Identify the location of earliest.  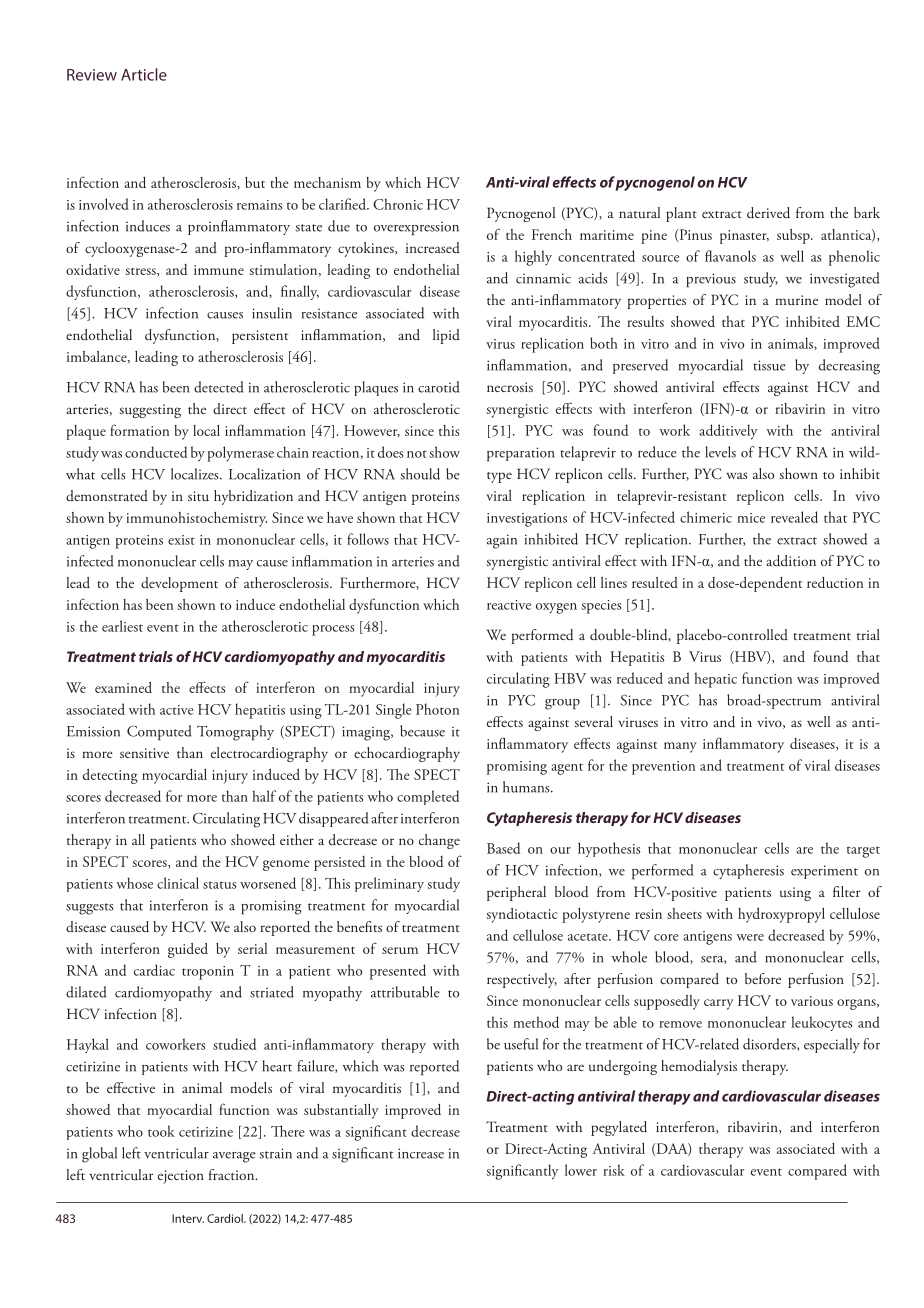
(122, 626).
